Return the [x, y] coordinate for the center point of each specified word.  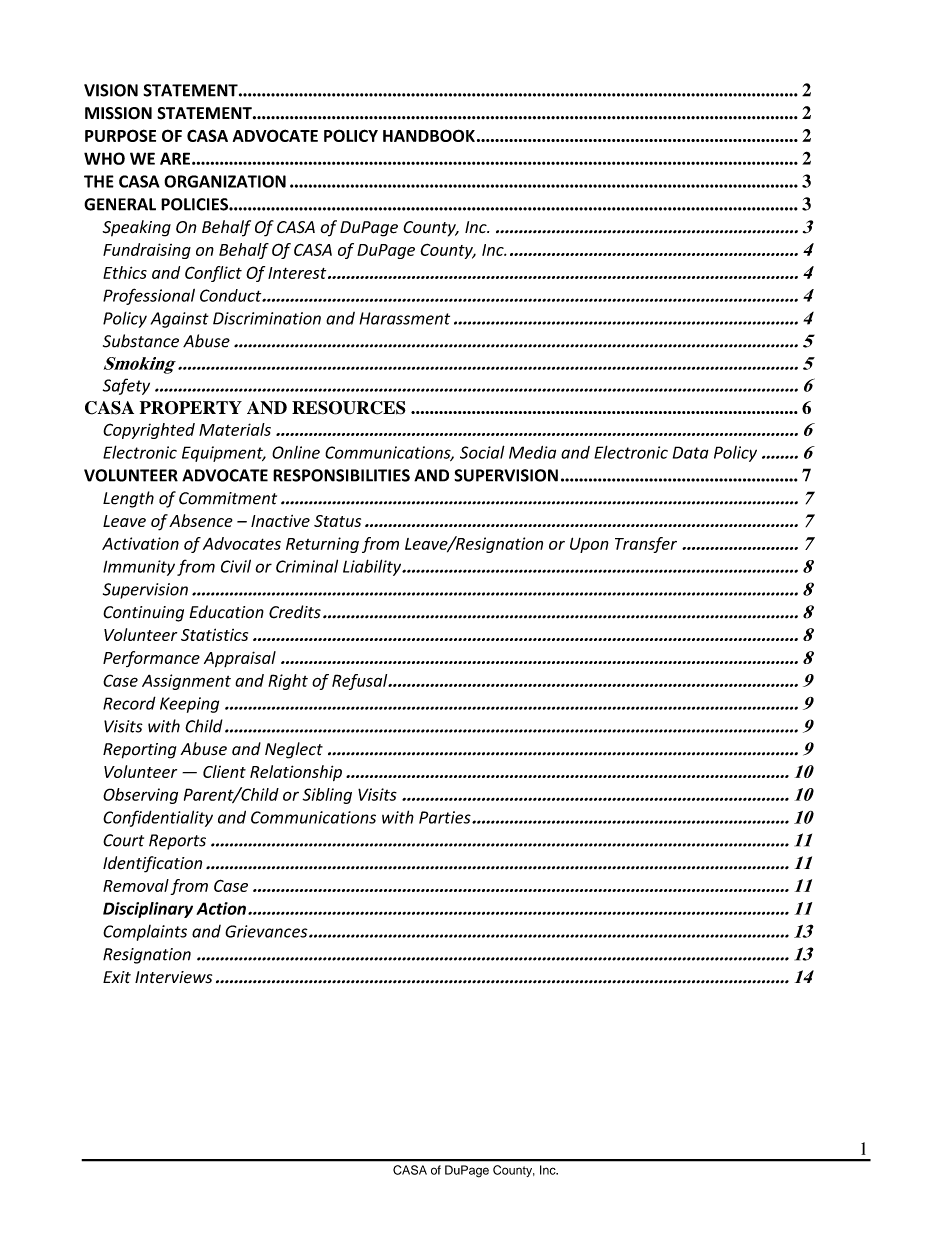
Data [691, 452]
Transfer [646, 545]
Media [532, 452]
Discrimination [267, 318]
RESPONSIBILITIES [341, 475]
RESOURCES [349, 408]
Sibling [327, 796]
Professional [149, 296]
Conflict [213, 274]
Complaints [145, 933]
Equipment [223, 454]
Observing [140, 796]
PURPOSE [120, 135]
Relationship [296, 773]
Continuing [143, 614]
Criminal [307, 566]
